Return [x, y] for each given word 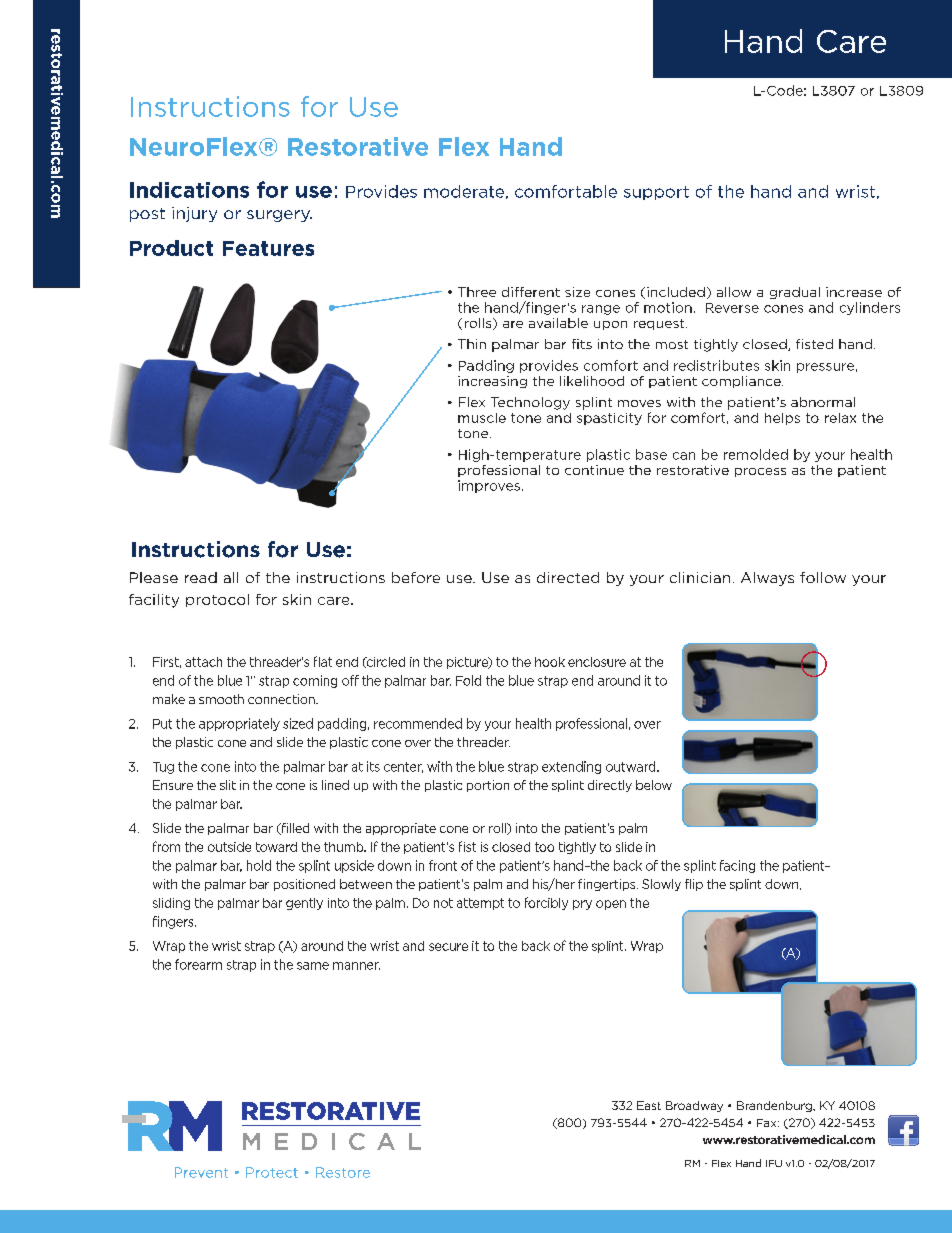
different [531, 292]
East [649, 1105]
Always [767, 579]
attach [203, 662]
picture [468, 663]
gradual [795, 293]
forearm [198, 964]
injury [194, 214]
